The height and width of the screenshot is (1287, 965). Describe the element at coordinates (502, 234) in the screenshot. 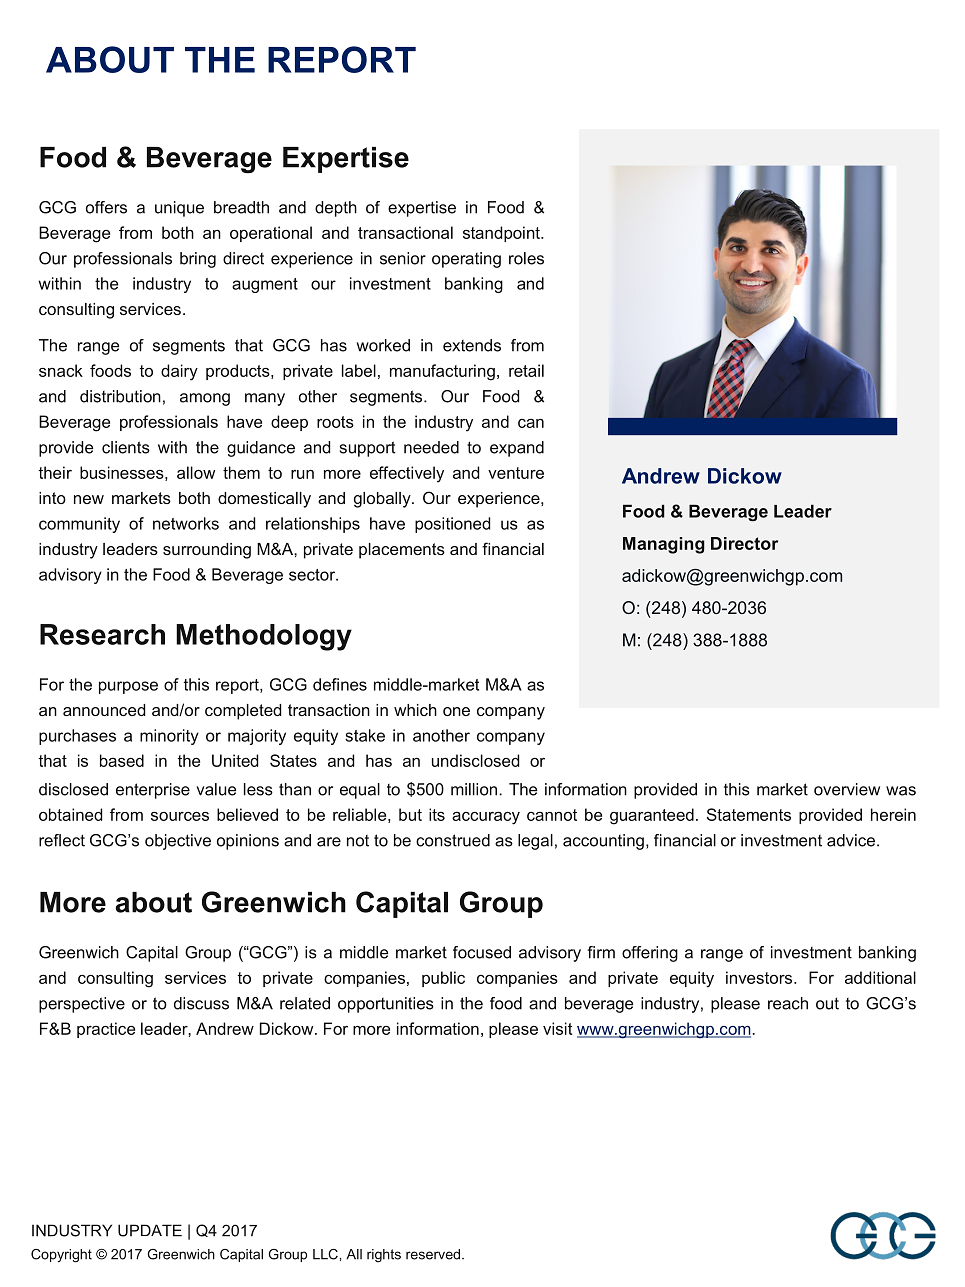

I see `standpoint` at that location.
